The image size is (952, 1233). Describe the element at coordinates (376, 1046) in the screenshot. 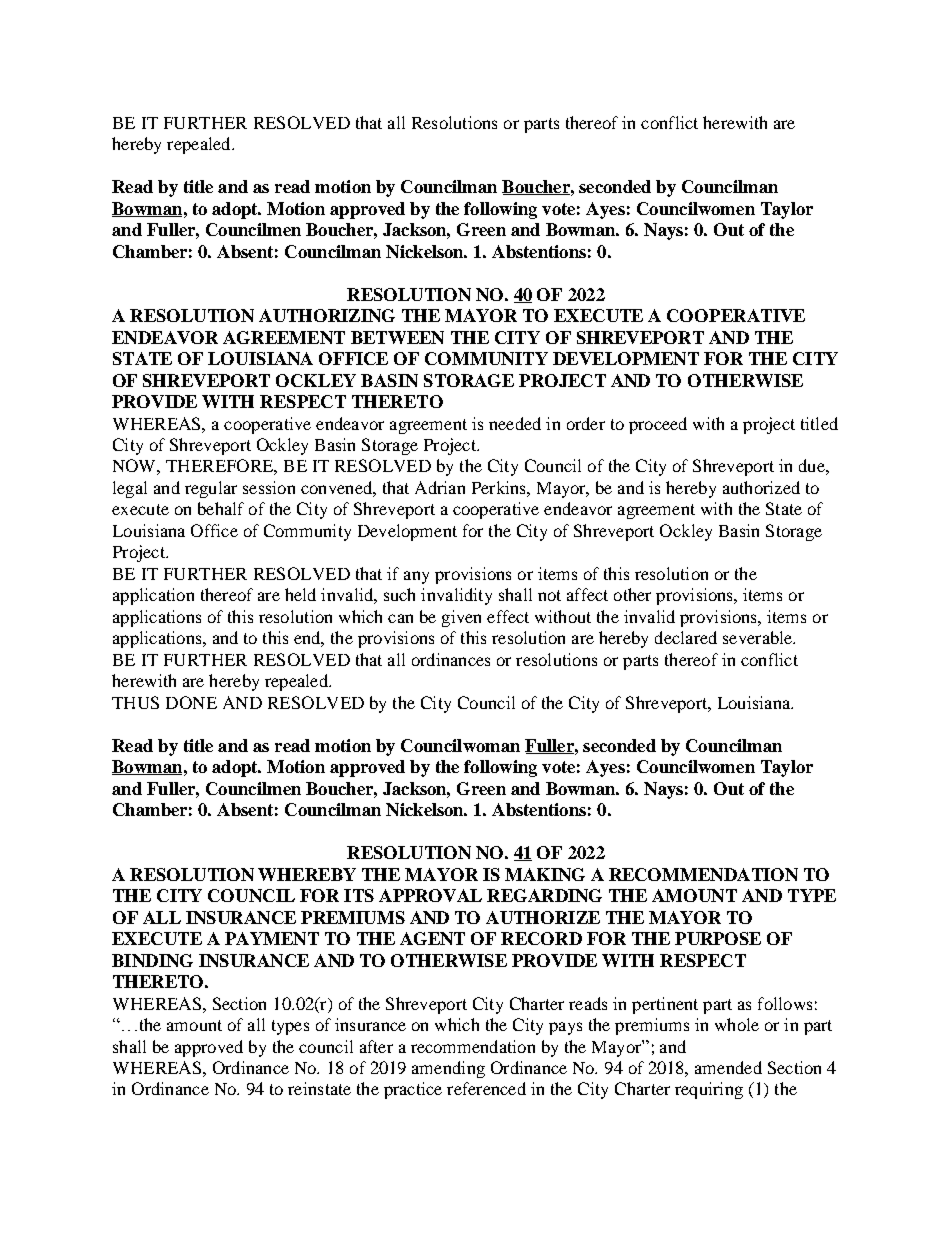

I see `after` at that location.
